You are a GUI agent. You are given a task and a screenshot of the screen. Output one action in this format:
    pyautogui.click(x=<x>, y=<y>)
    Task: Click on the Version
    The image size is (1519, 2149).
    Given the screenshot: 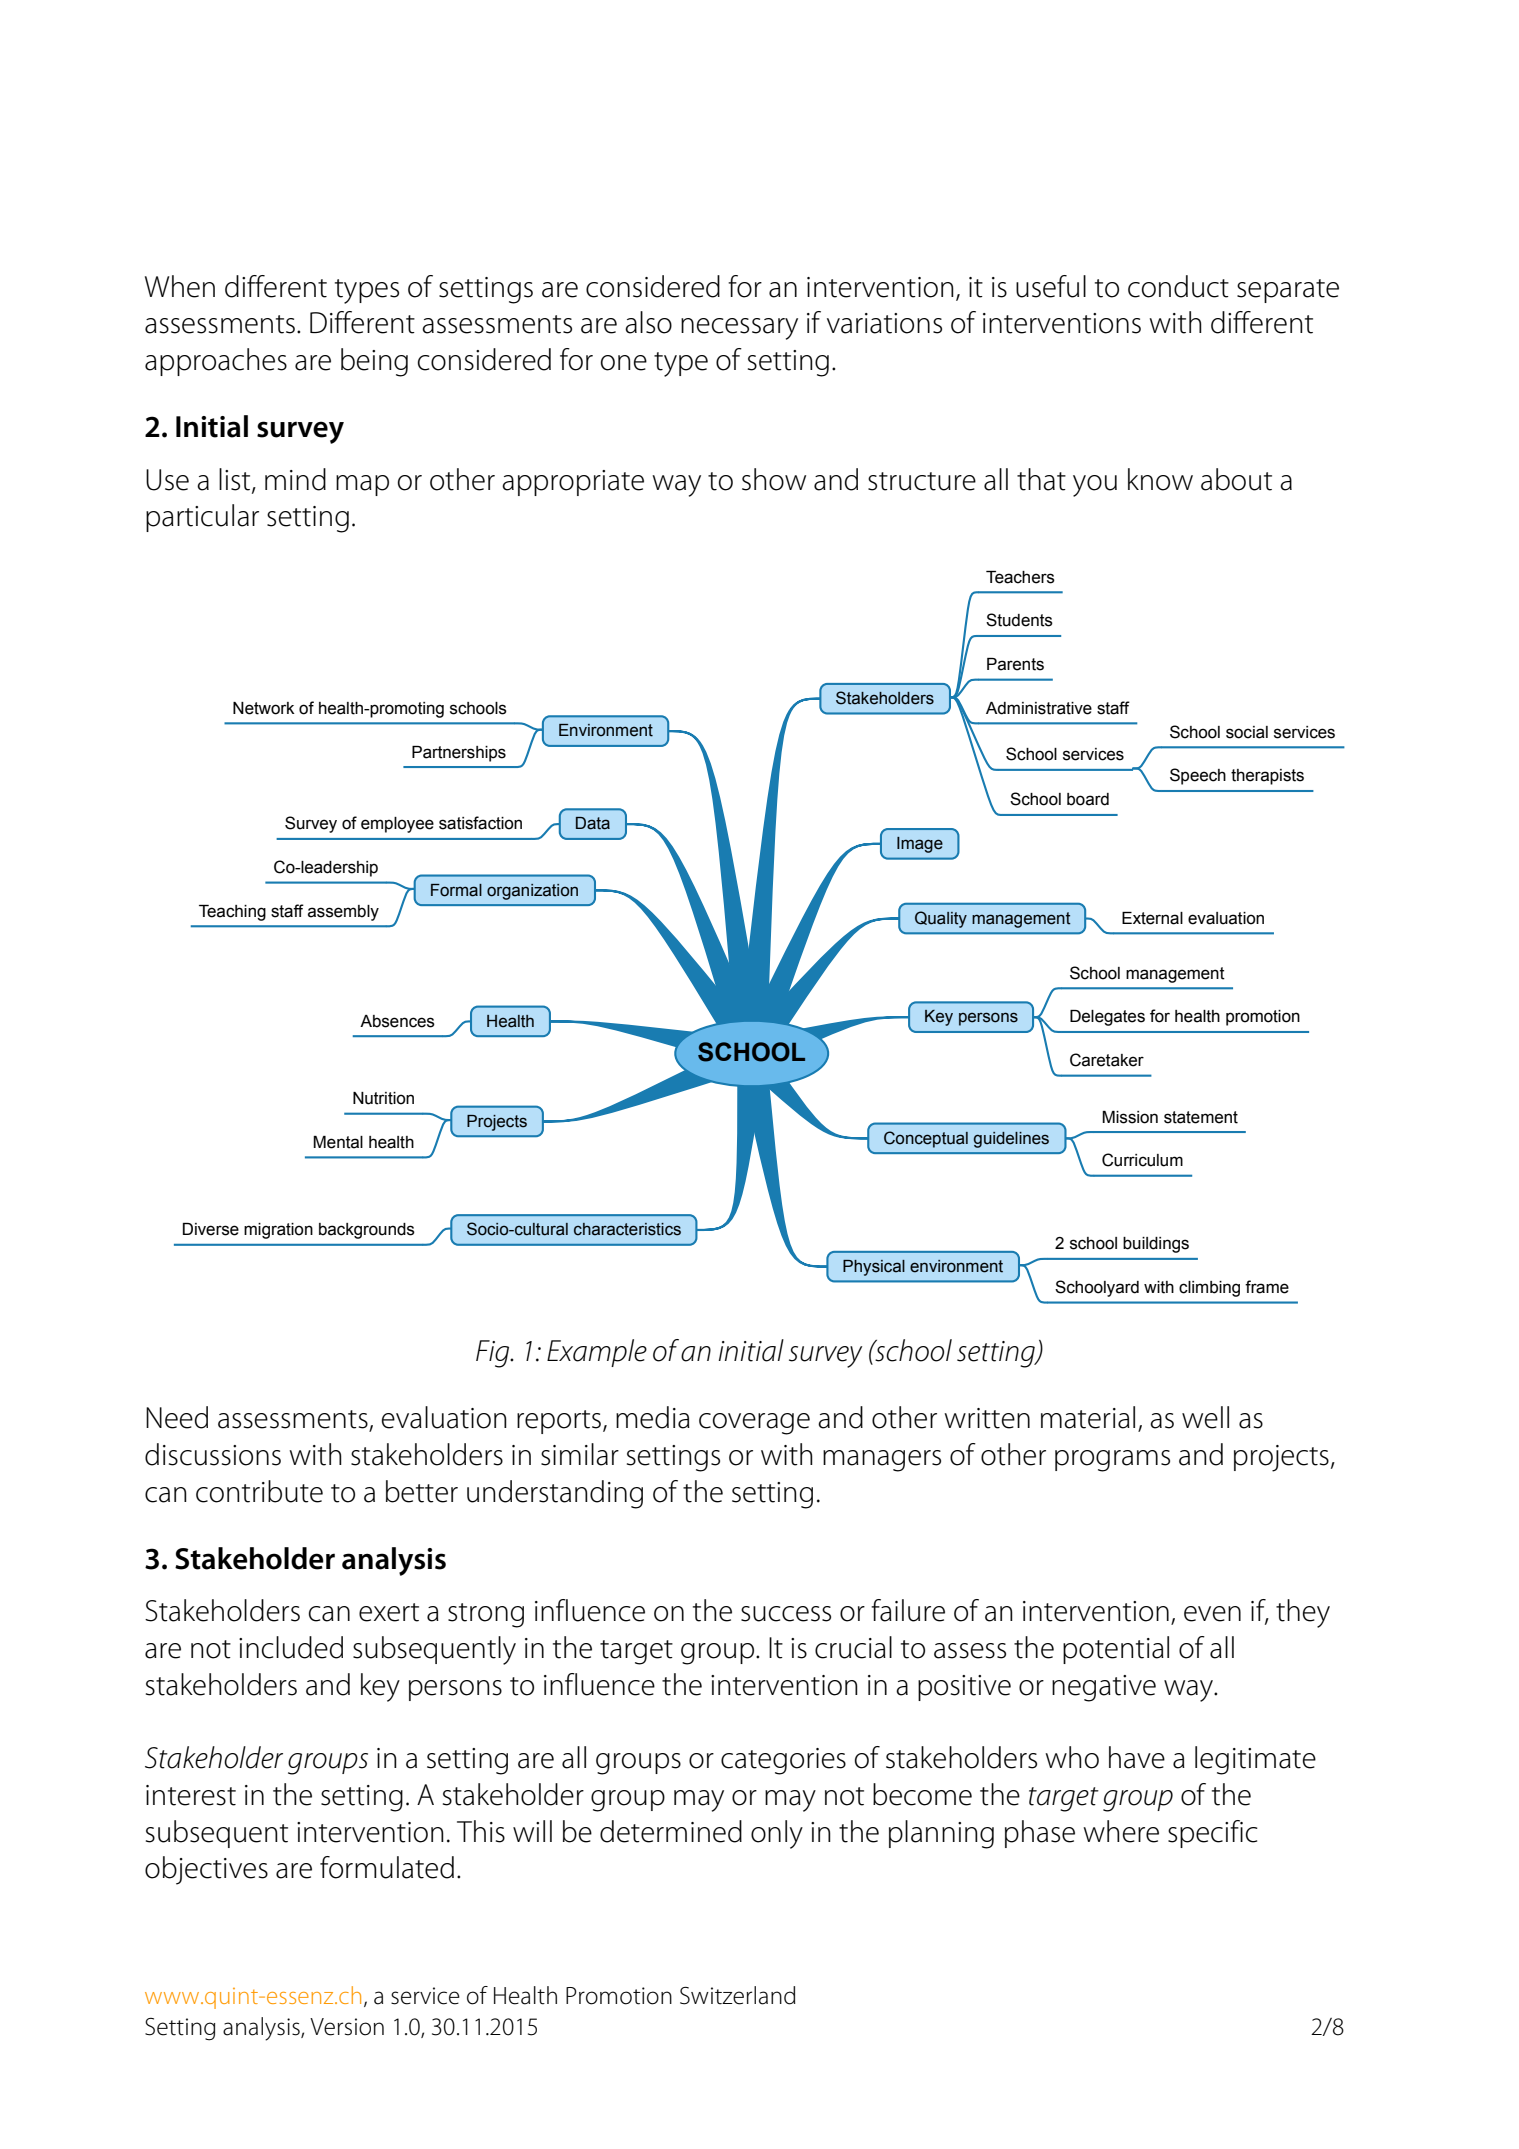 What is the action you would take?
    pyautogui.click(x=347, y=2027)
